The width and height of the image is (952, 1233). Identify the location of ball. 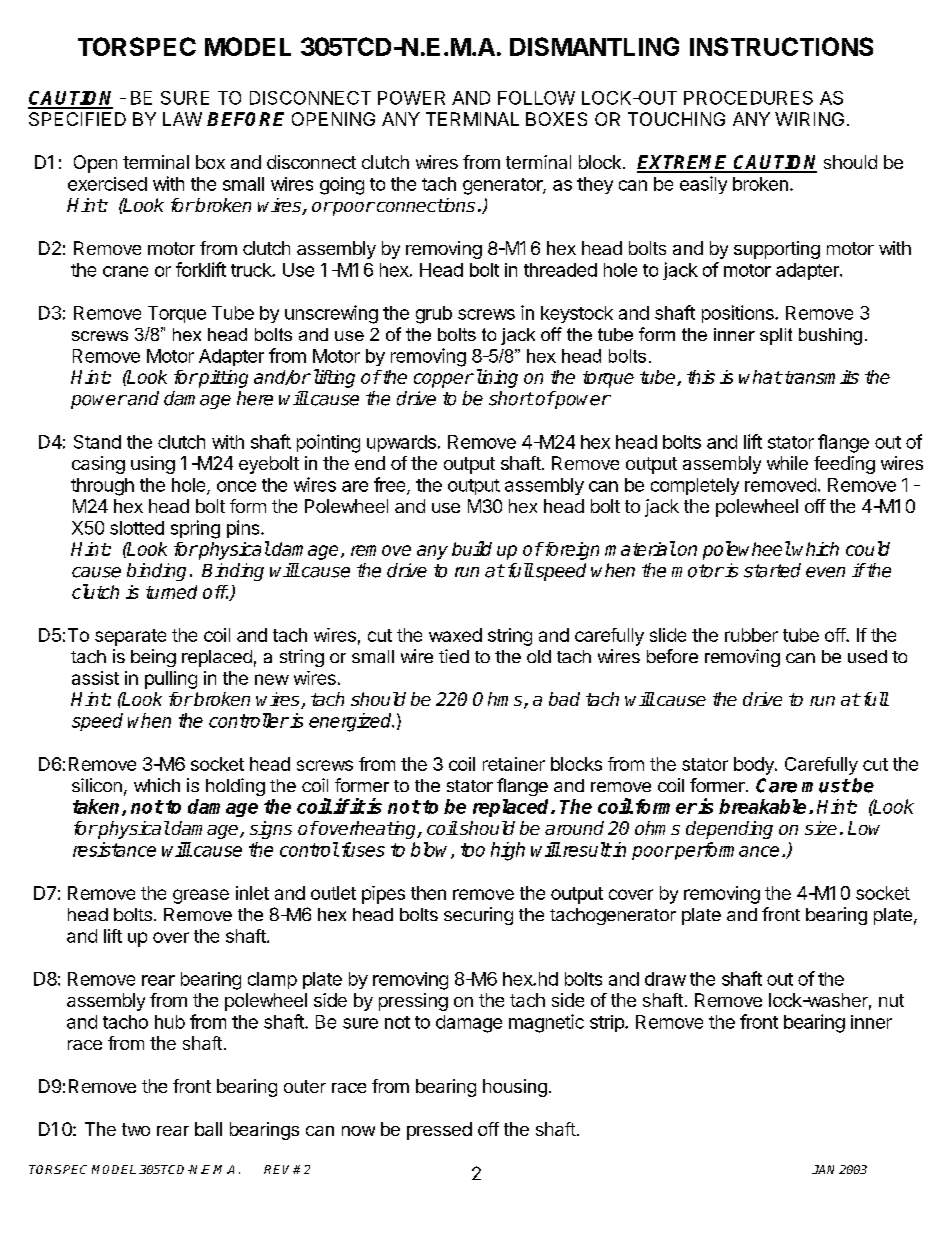
(208, 1129).
